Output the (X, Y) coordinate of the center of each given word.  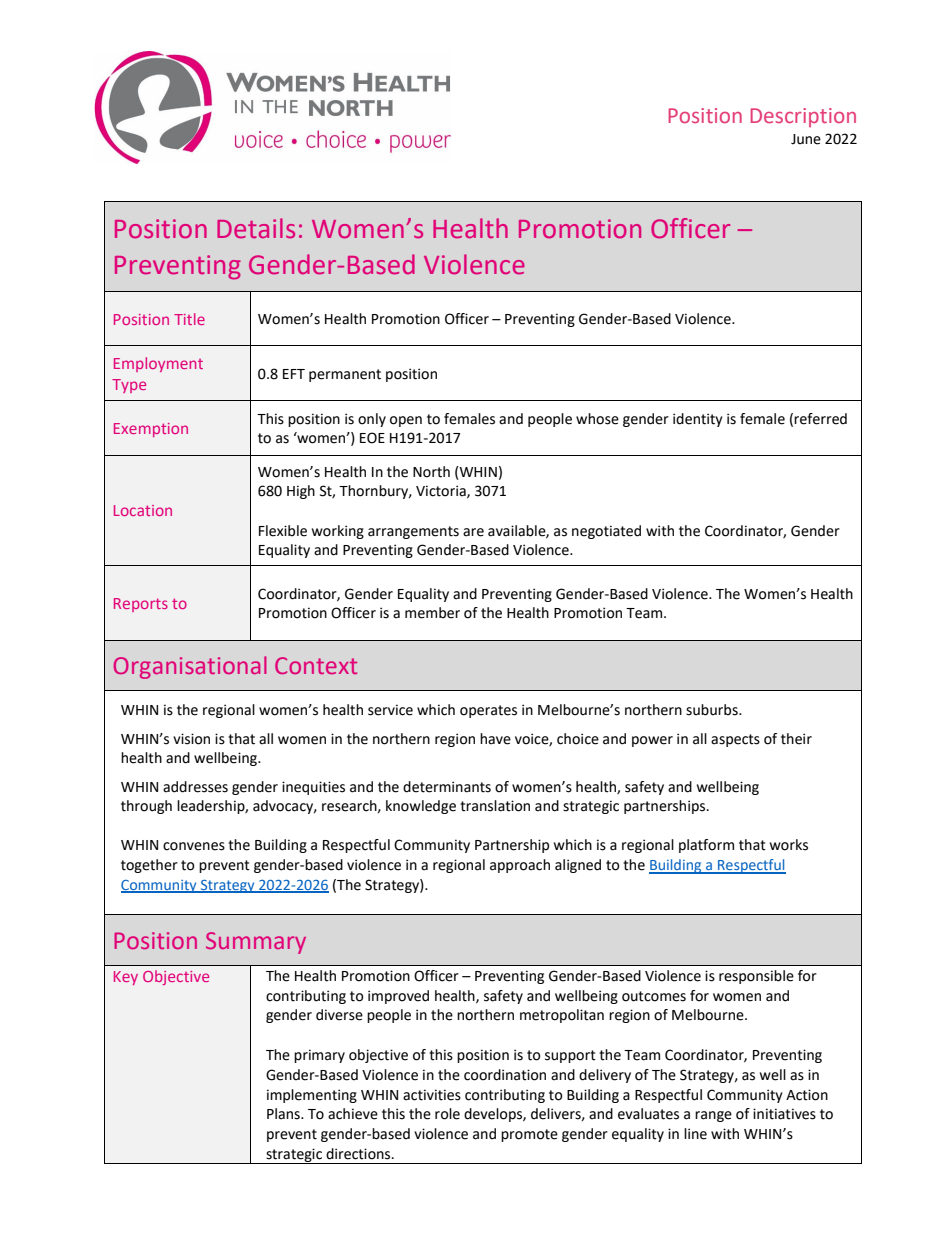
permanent (345, 375)
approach (520, 866)
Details (256, 228)
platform (706, 846)
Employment (158, 364)
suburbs (713, 710)
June (806, 139)
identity (698, 420)
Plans (284, 1114)
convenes (194, 846)
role (447, 1114)
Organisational (190, 667)
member (432, 613)
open (406, 421)
